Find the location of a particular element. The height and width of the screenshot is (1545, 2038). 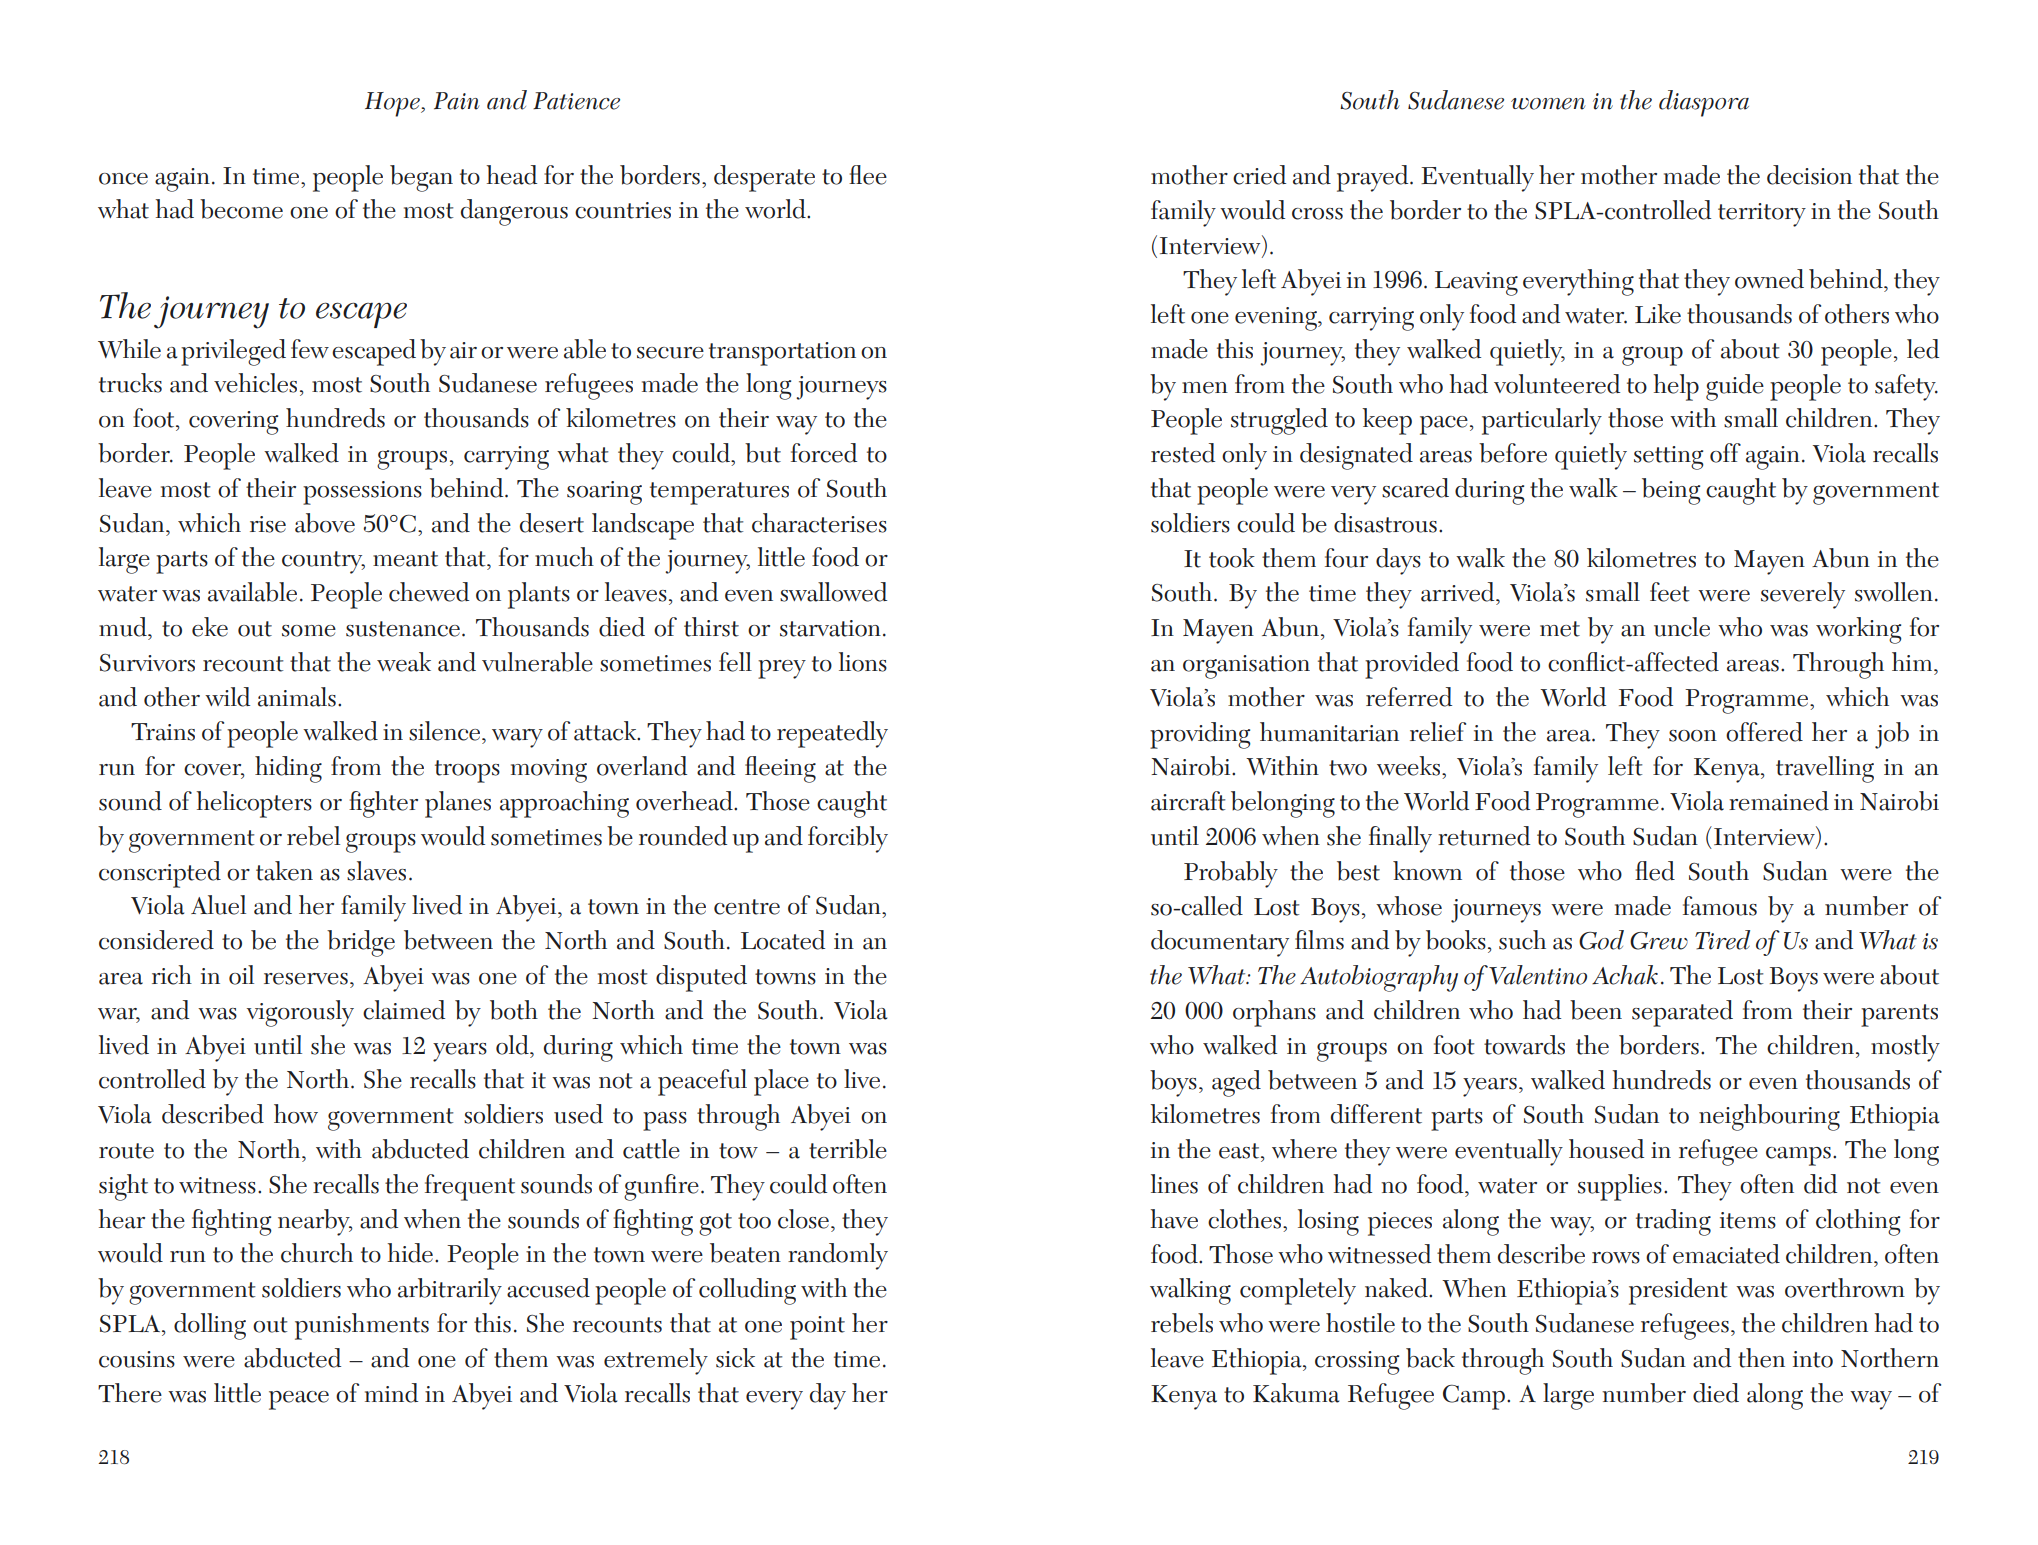

bridge is located at coordinates (361, 943).
